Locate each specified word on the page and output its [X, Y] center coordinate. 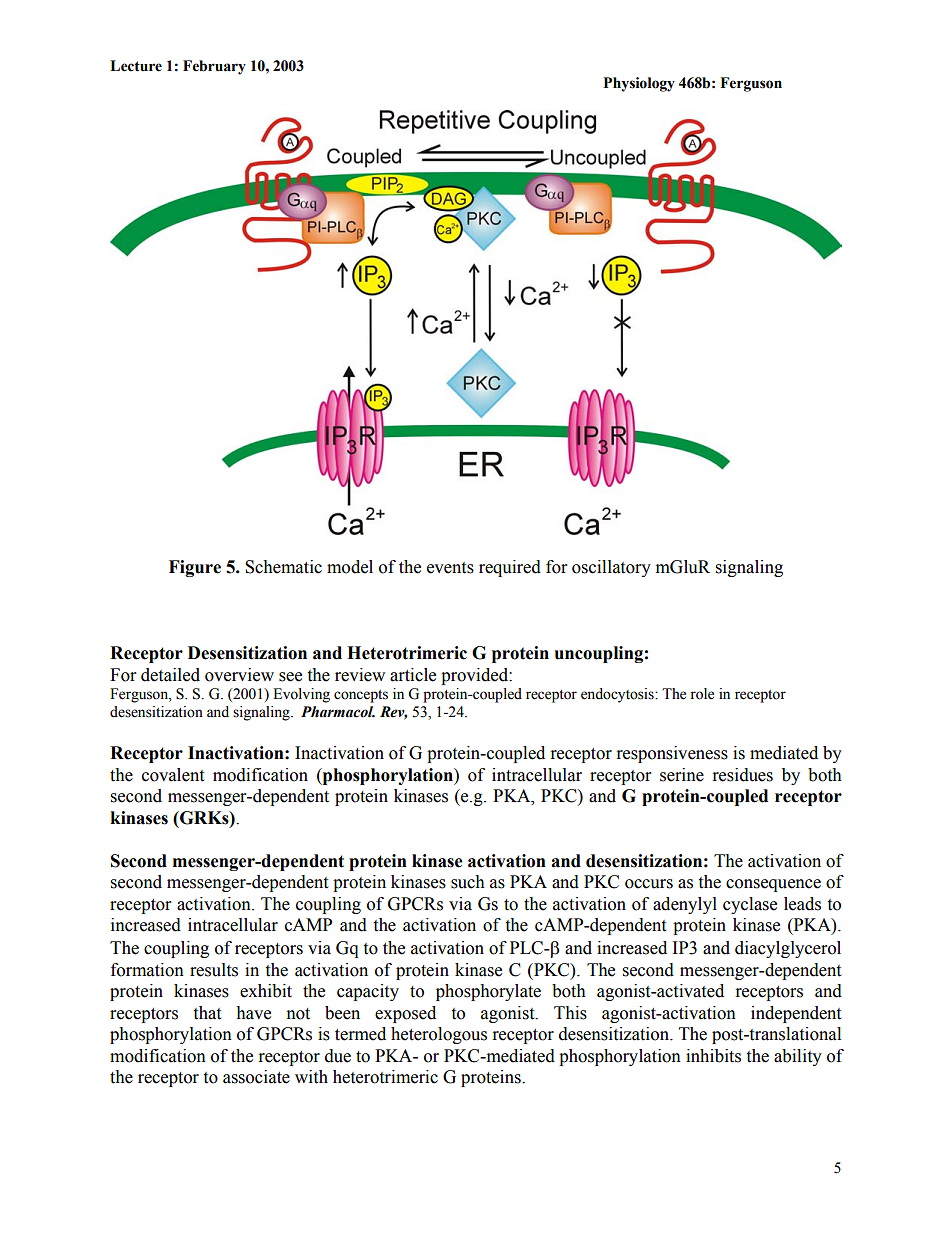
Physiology [639, 84]
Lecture [136, 66]
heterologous [439, 1035]
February [214, 67]
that [207, 1013]
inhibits [713, 1056]
